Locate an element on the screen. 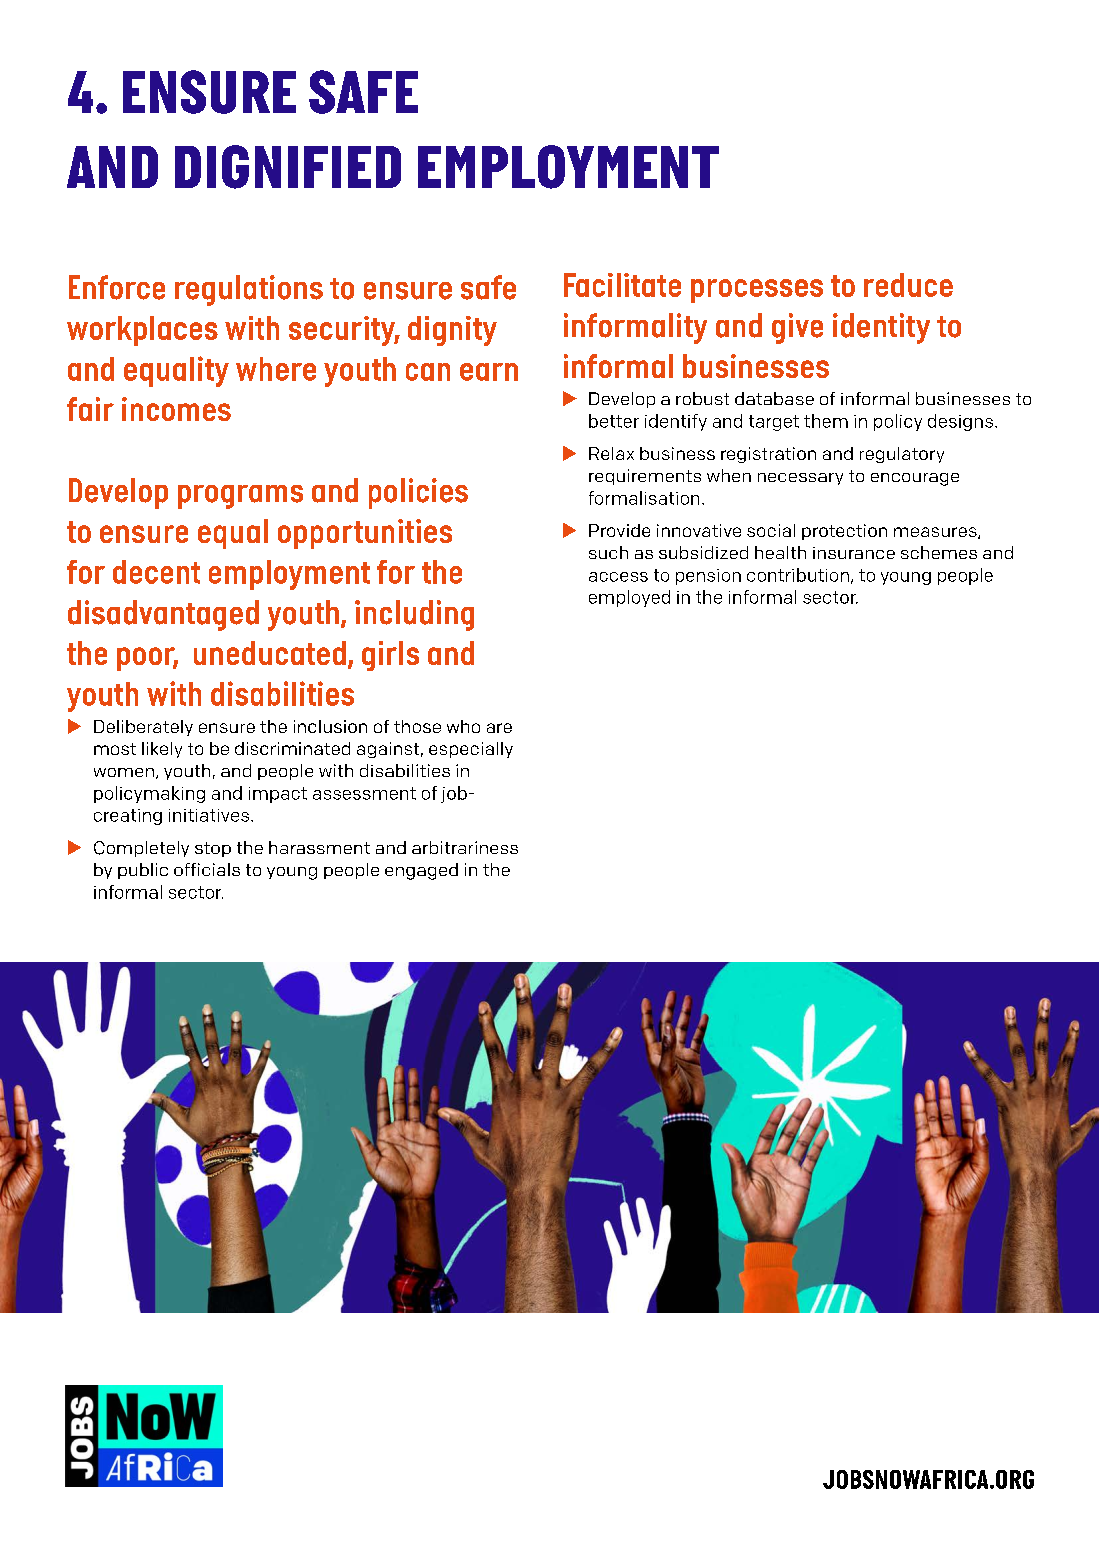 Image resolution: width=1099 pixels, height=1555 pixels. earn is located at coordinates (489, 372).
